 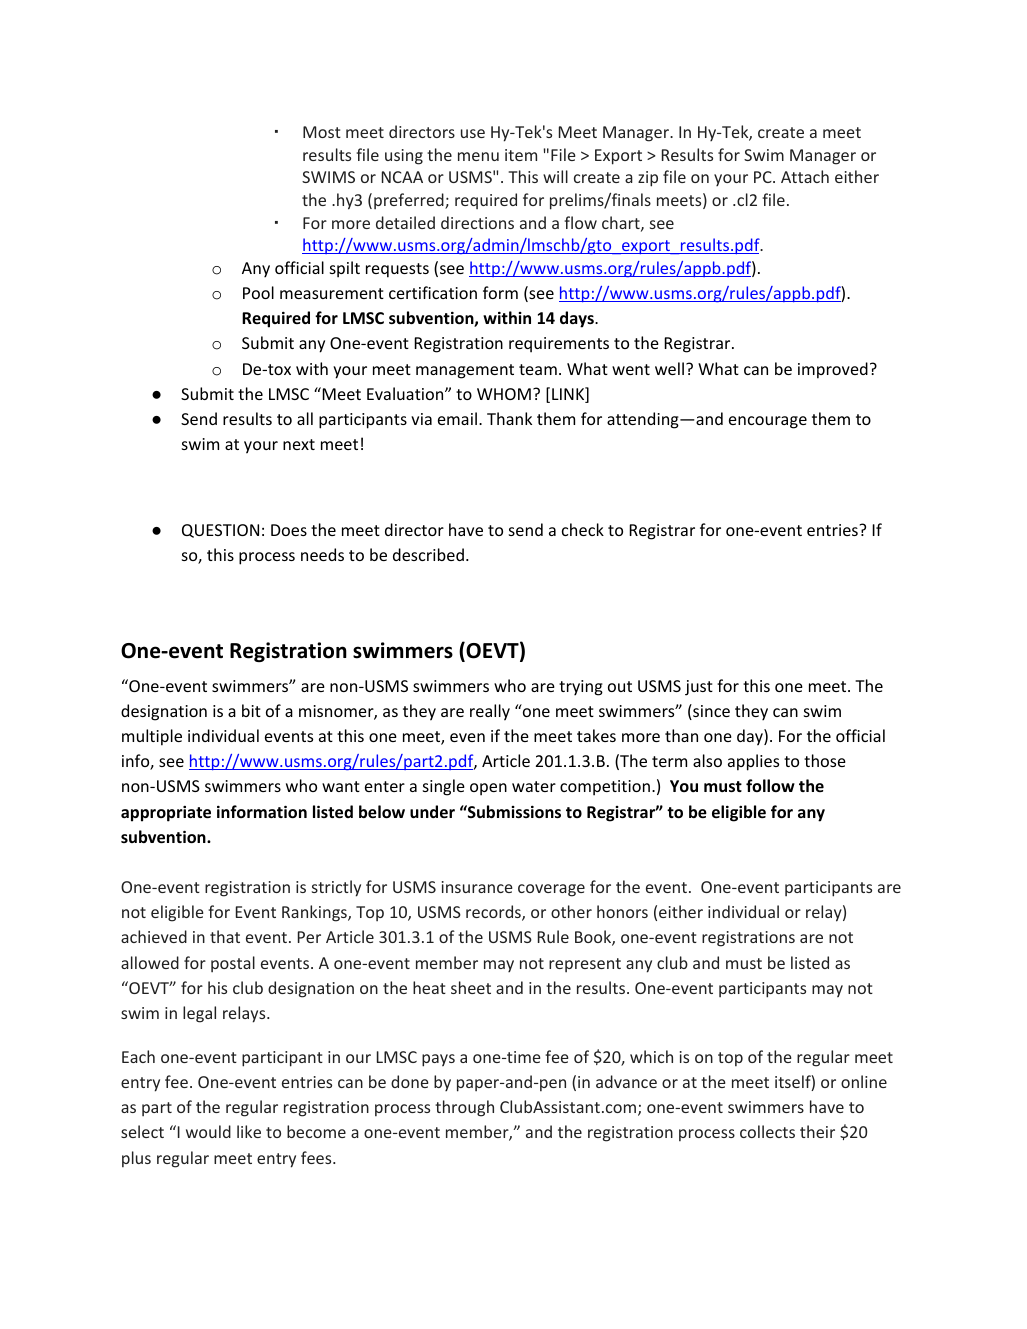 I want to click on menu, so click(x=478, y=156).
